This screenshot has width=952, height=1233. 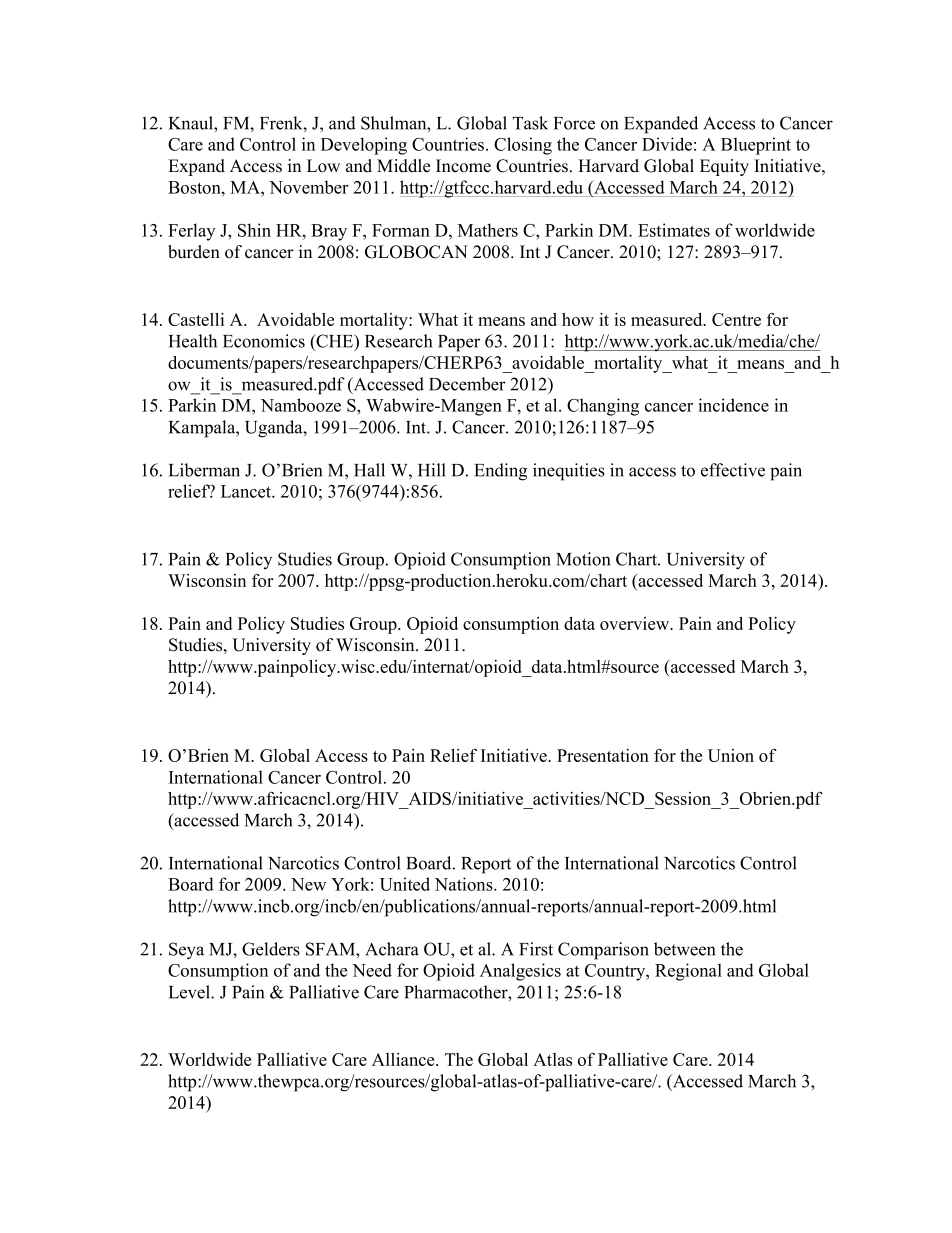 What do you see at coordinates (636, 623) in the screenshot?
I see `overview` at bounding box center [636, 623].
